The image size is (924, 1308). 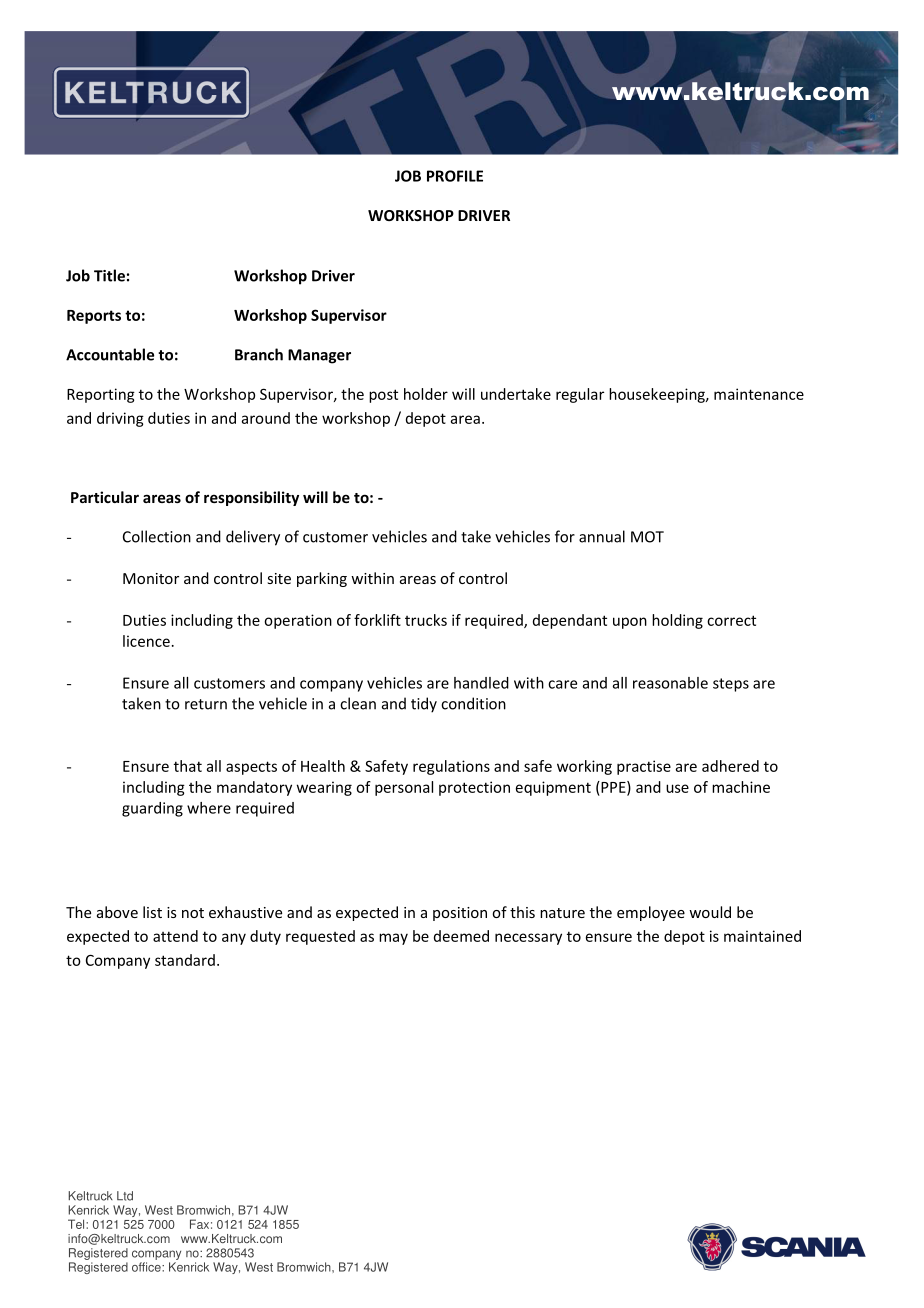 What do you see at coordinates (455, 176) in the page?
I see `PROFILE` at bounding box center [455, 176].
